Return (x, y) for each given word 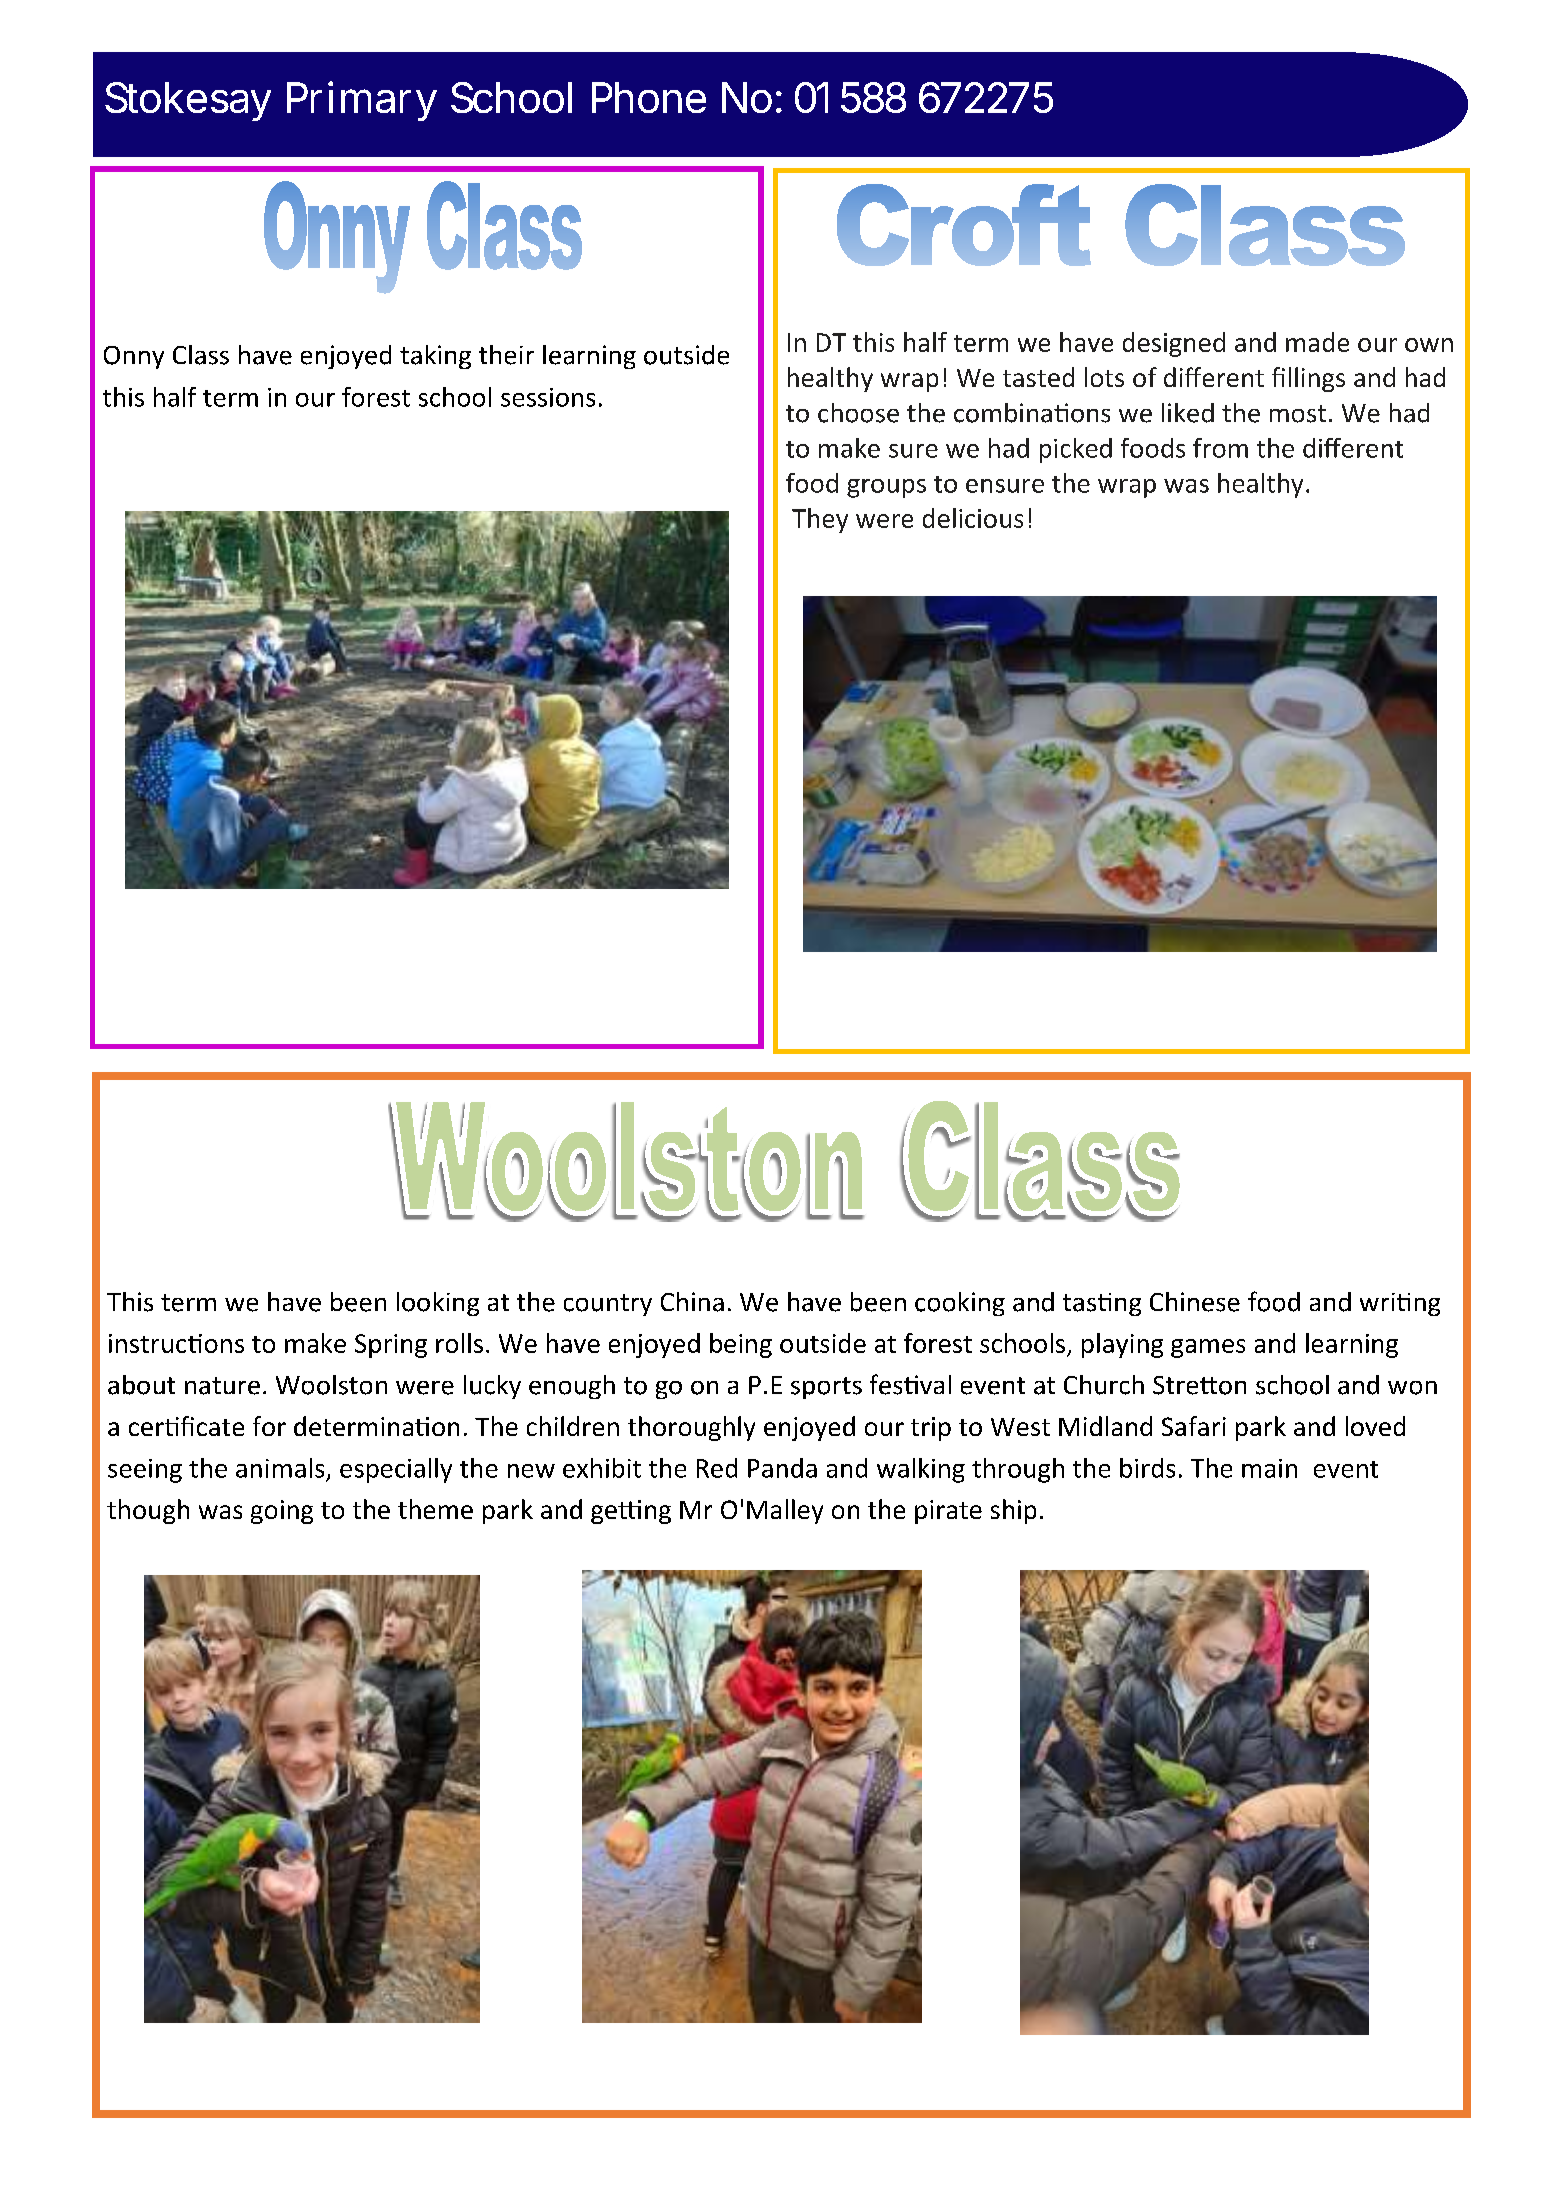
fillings (1308, 379)
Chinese (1195, 1302)
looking (438, 1304)
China (692, 1302)
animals (280, 1468)
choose (858, 413)
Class (201, 355)
